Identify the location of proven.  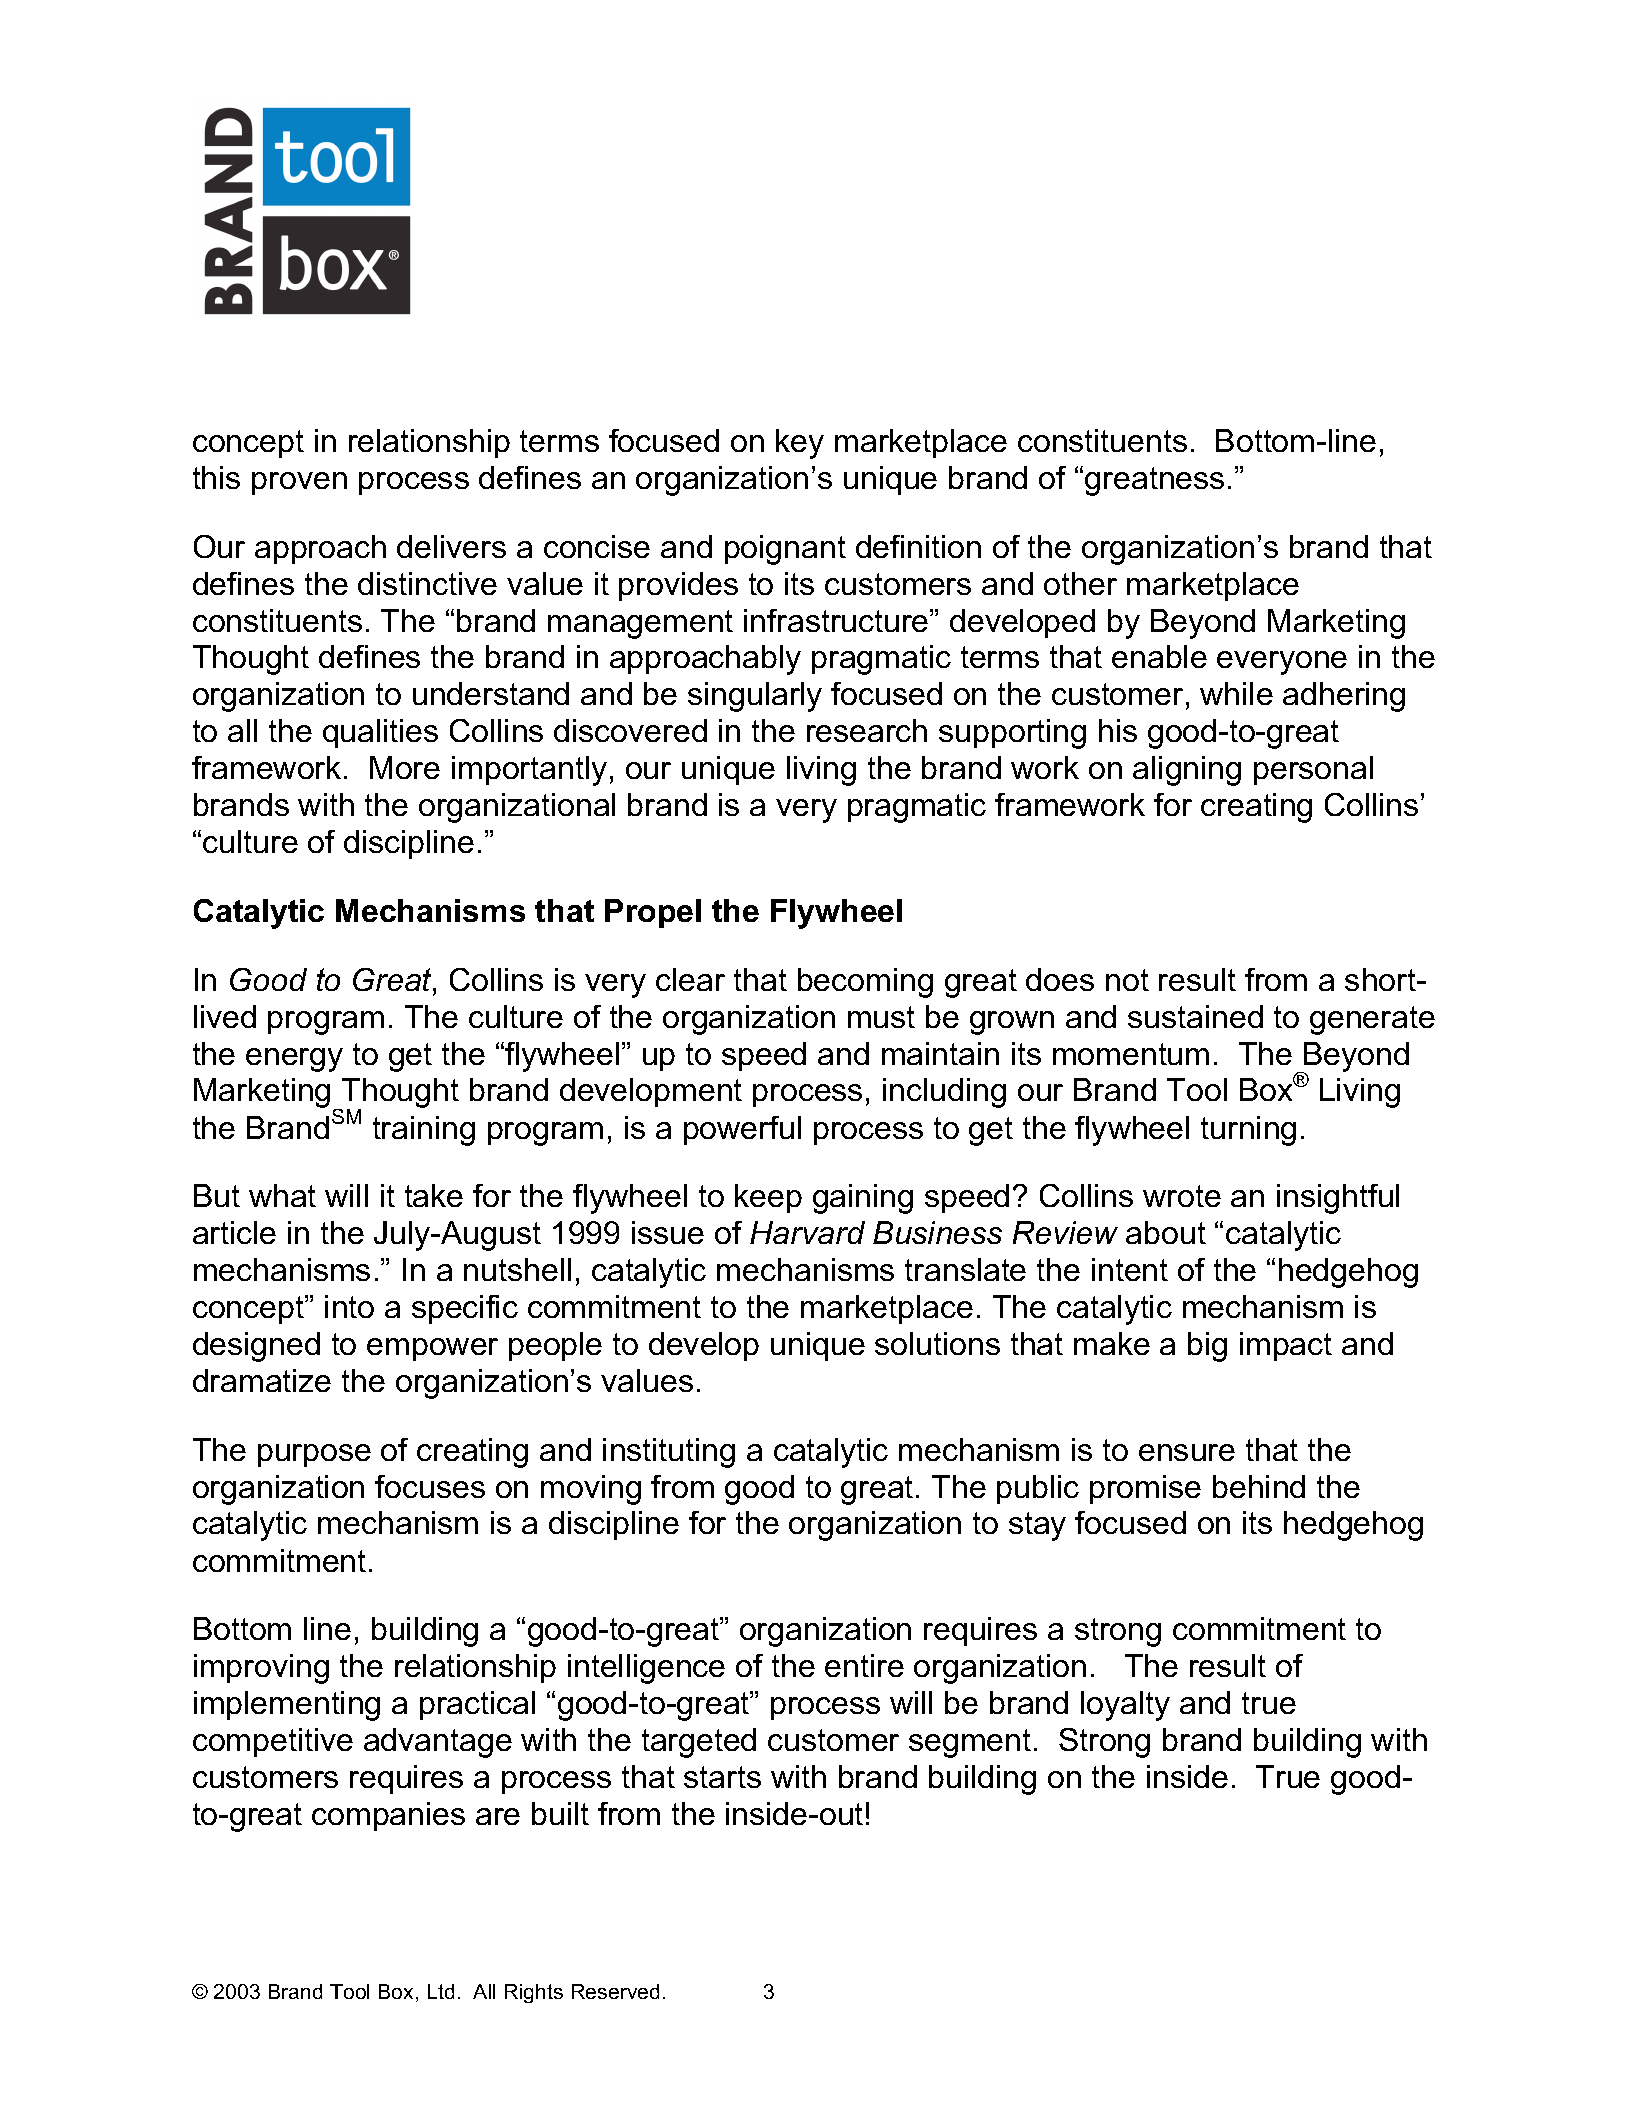
(299, 483).
